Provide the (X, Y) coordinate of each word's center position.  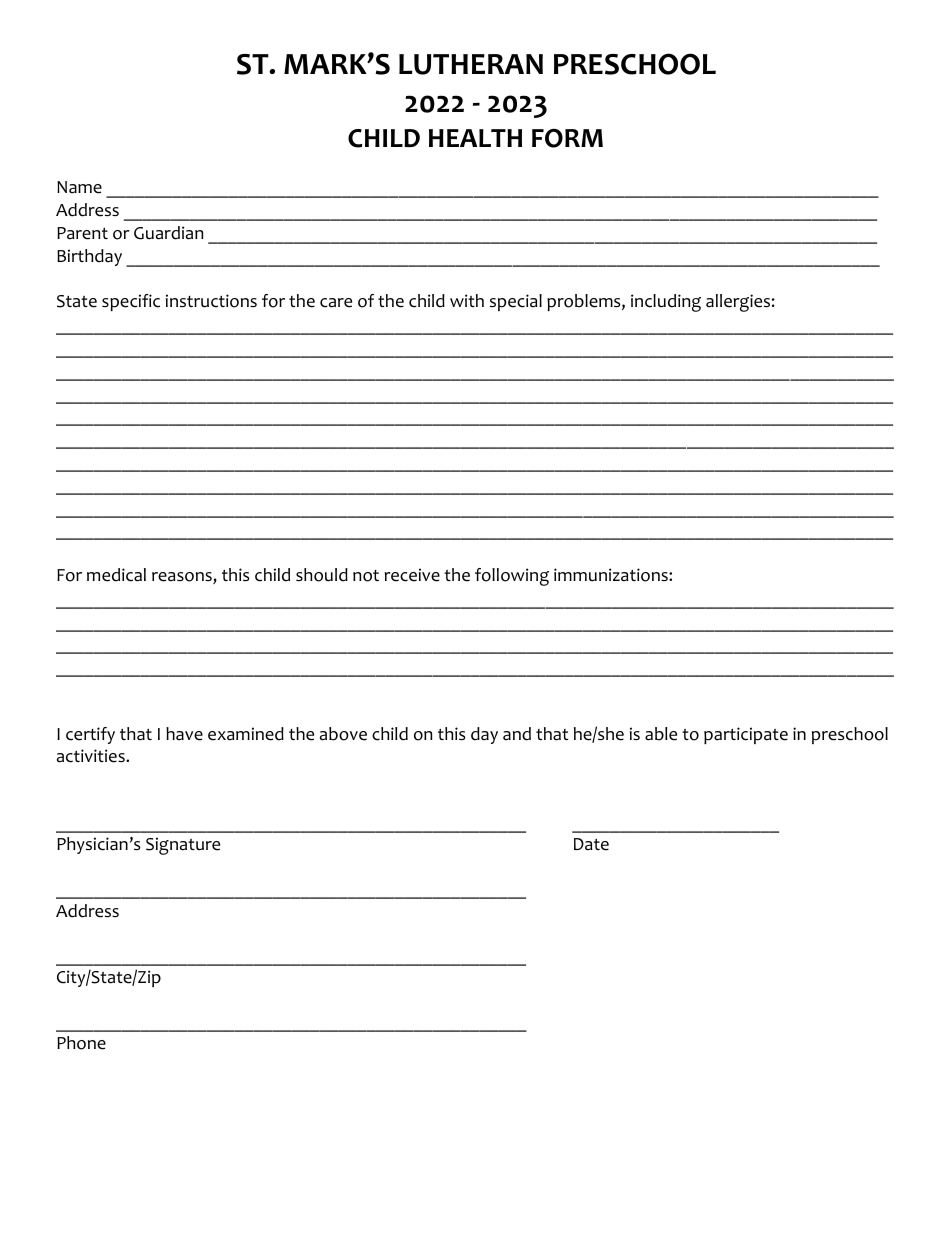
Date (591, 844)
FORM (567, 138)
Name (79, 187)
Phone (81, 1043)
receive (412, 575)
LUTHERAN (471, 64)
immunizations (612, 575)
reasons (183, 578)
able (661, 734)
